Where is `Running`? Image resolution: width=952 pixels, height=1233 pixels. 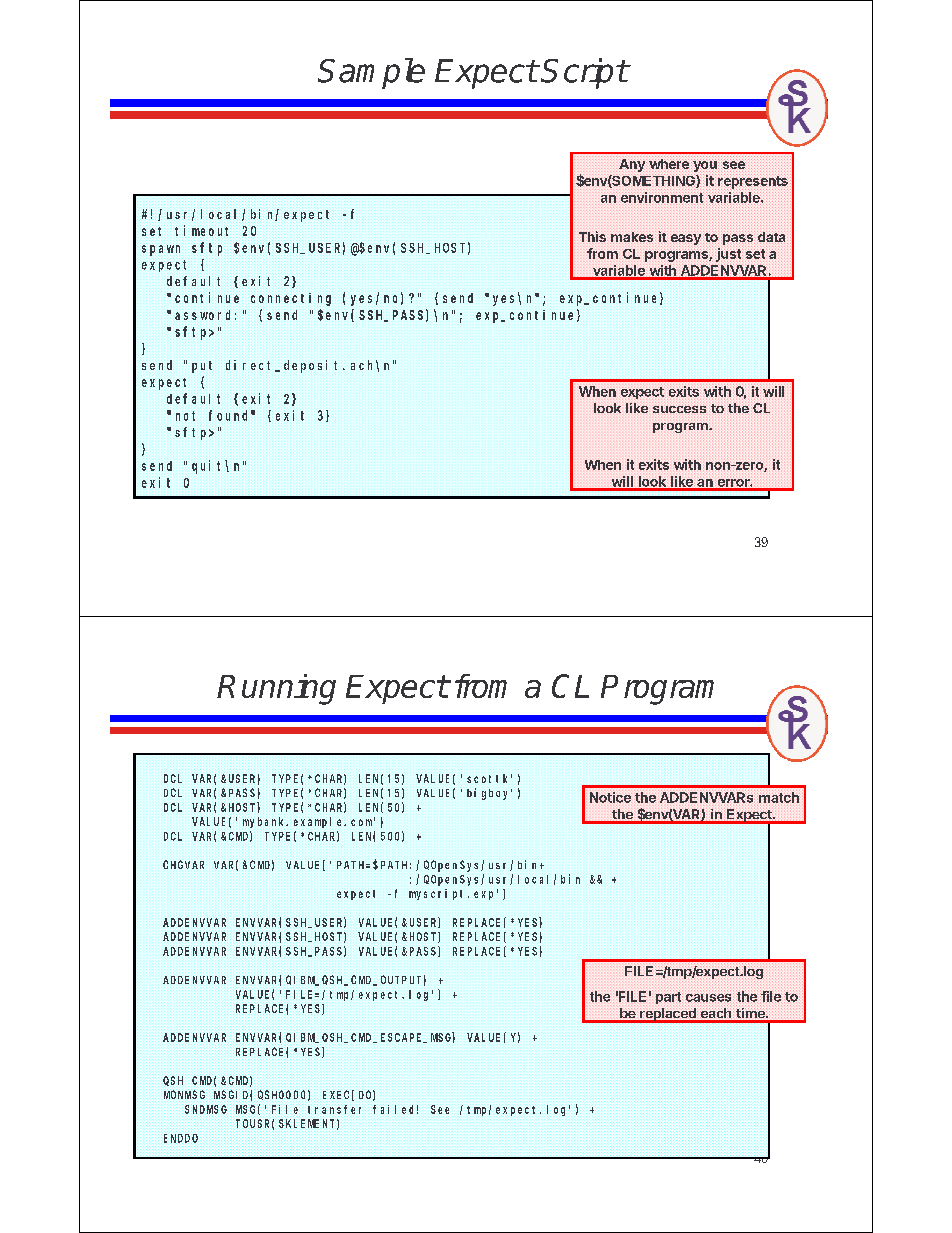
Running is located at coordinates (276, 689).
